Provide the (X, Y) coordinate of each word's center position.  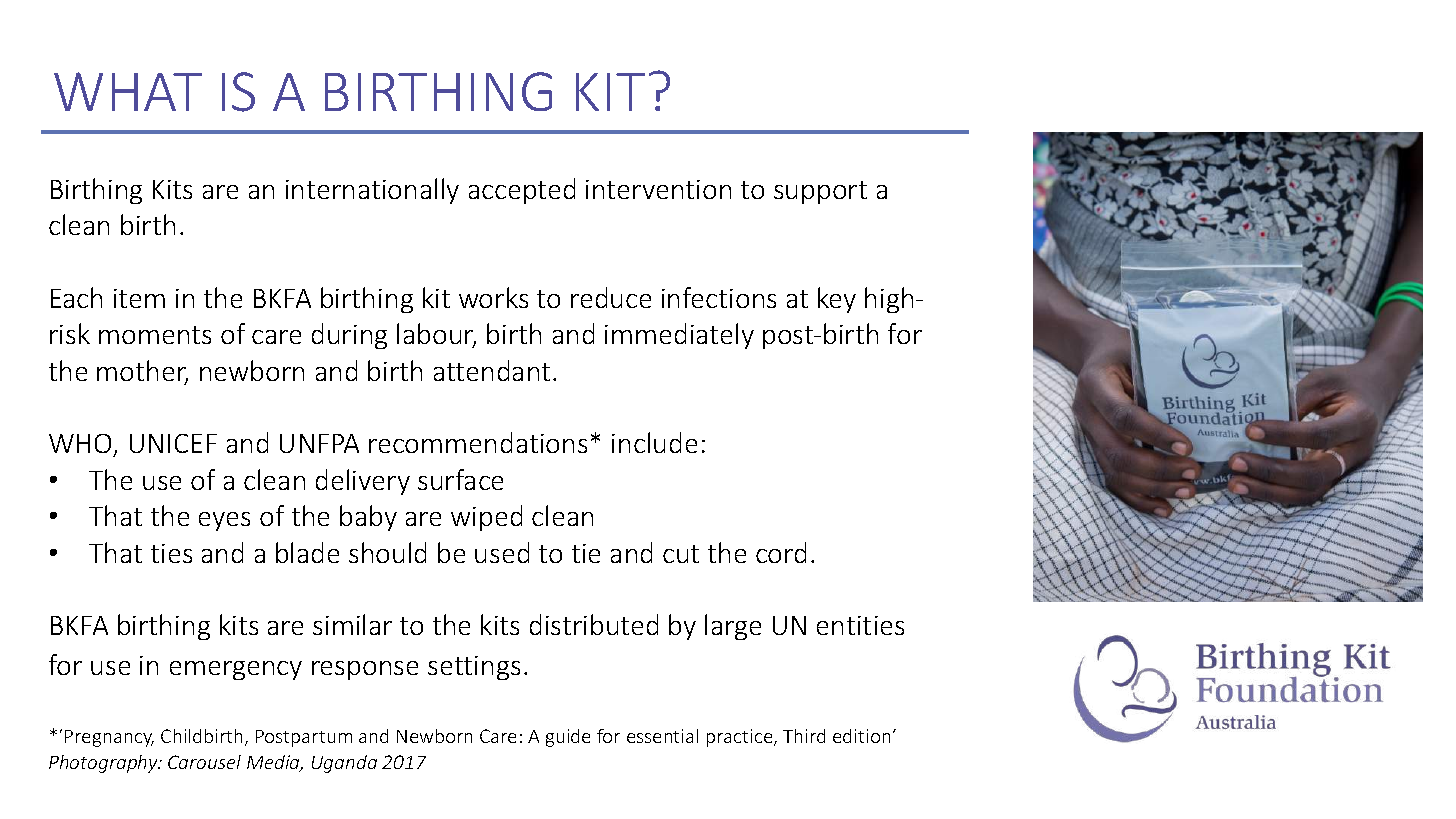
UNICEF (173, 443)
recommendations (478, 442)
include (654, 442)
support (820, 192)
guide (568, 738)
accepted (522, 191)
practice (741, 738)
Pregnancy (109, 738)
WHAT (128, 91)
